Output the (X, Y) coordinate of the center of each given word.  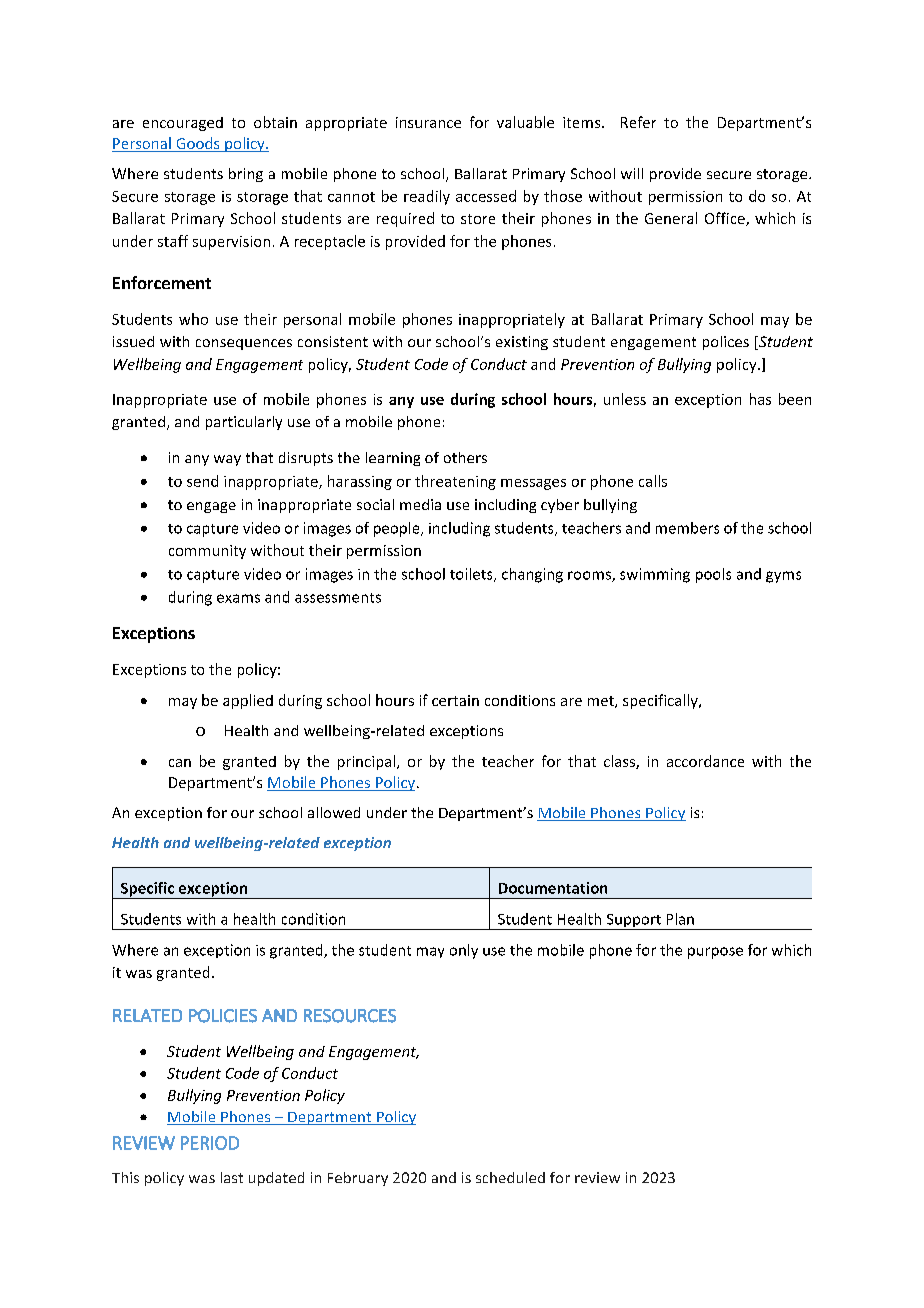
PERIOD (210, 1143)
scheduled (510, 1177)
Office (726, 219)
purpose (715, 953)
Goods (198, 144)
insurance (428, 122)
